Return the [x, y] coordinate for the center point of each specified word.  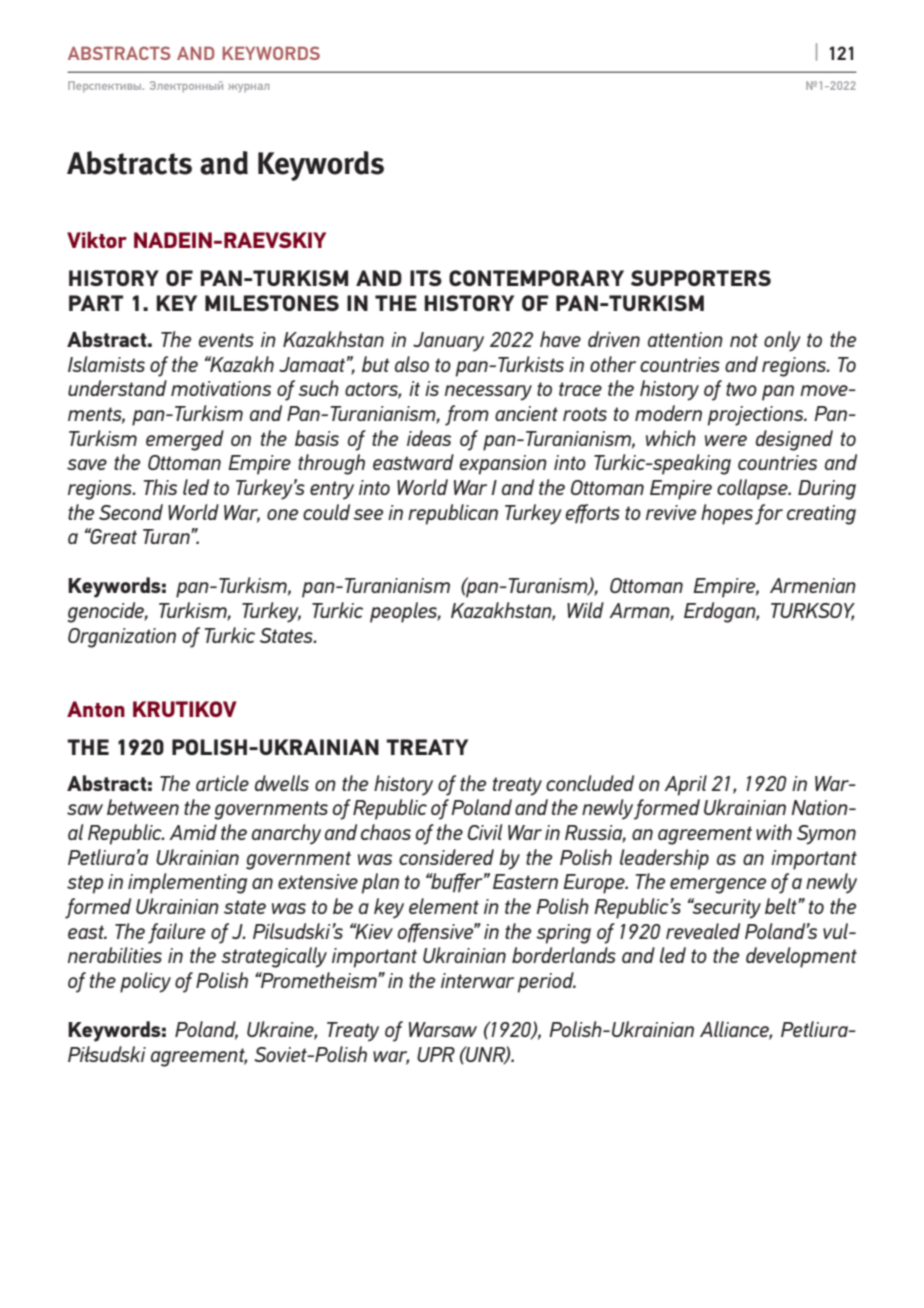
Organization [122, 638]
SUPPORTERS [701, 278]
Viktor [97, 240]
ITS [426, 278]
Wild [585, 610]
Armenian [813, 585]
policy [145, 982]
